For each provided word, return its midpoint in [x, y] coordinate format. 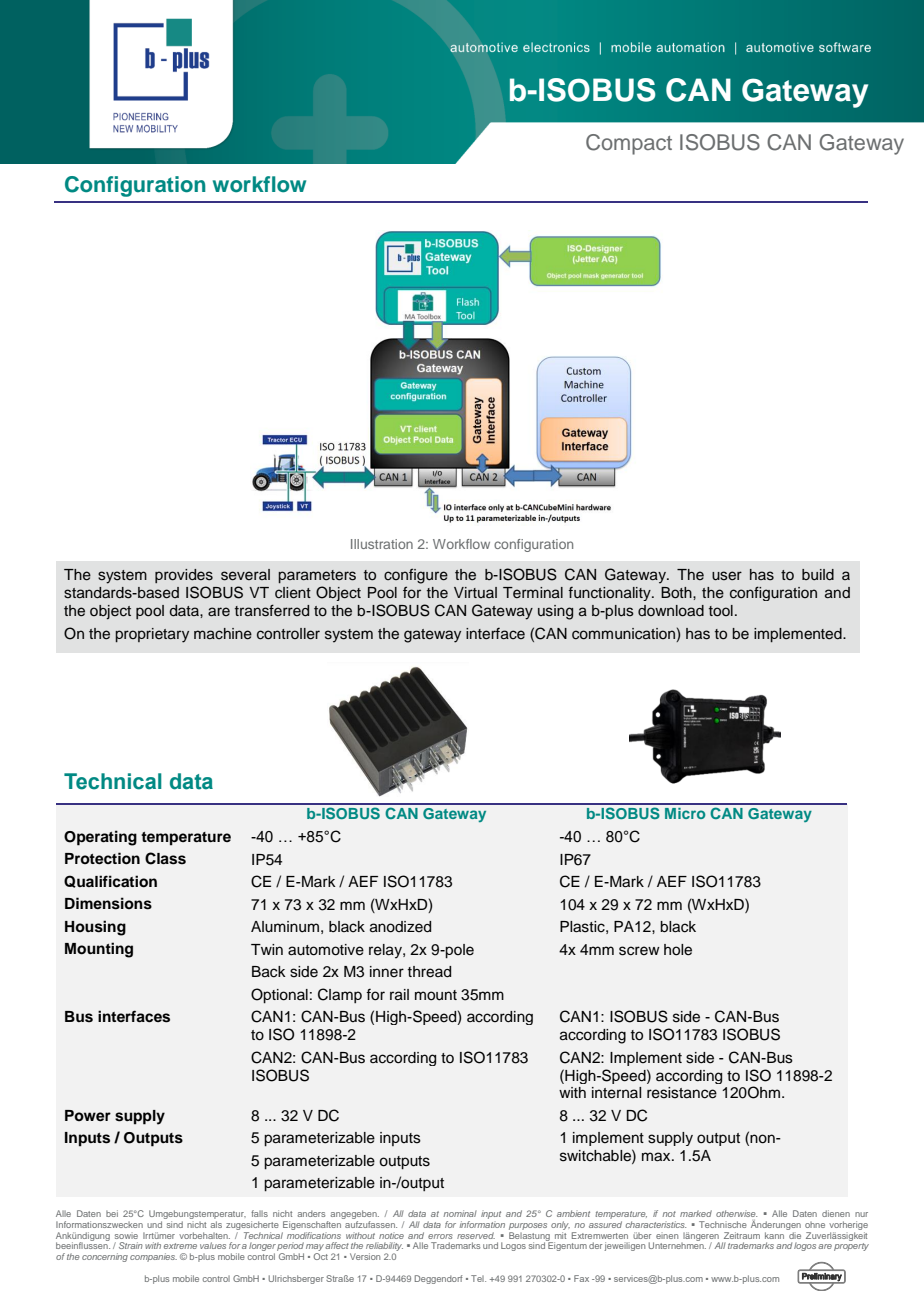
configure [416, 576]
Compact [629, 144]
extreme [180, 1246]
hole [678, 950]
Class [165, 858]
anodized [400, 927]
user [727, 576]
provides [184, 576]
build [818, 575]
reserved [476, 1235]
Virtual [475, 592]
